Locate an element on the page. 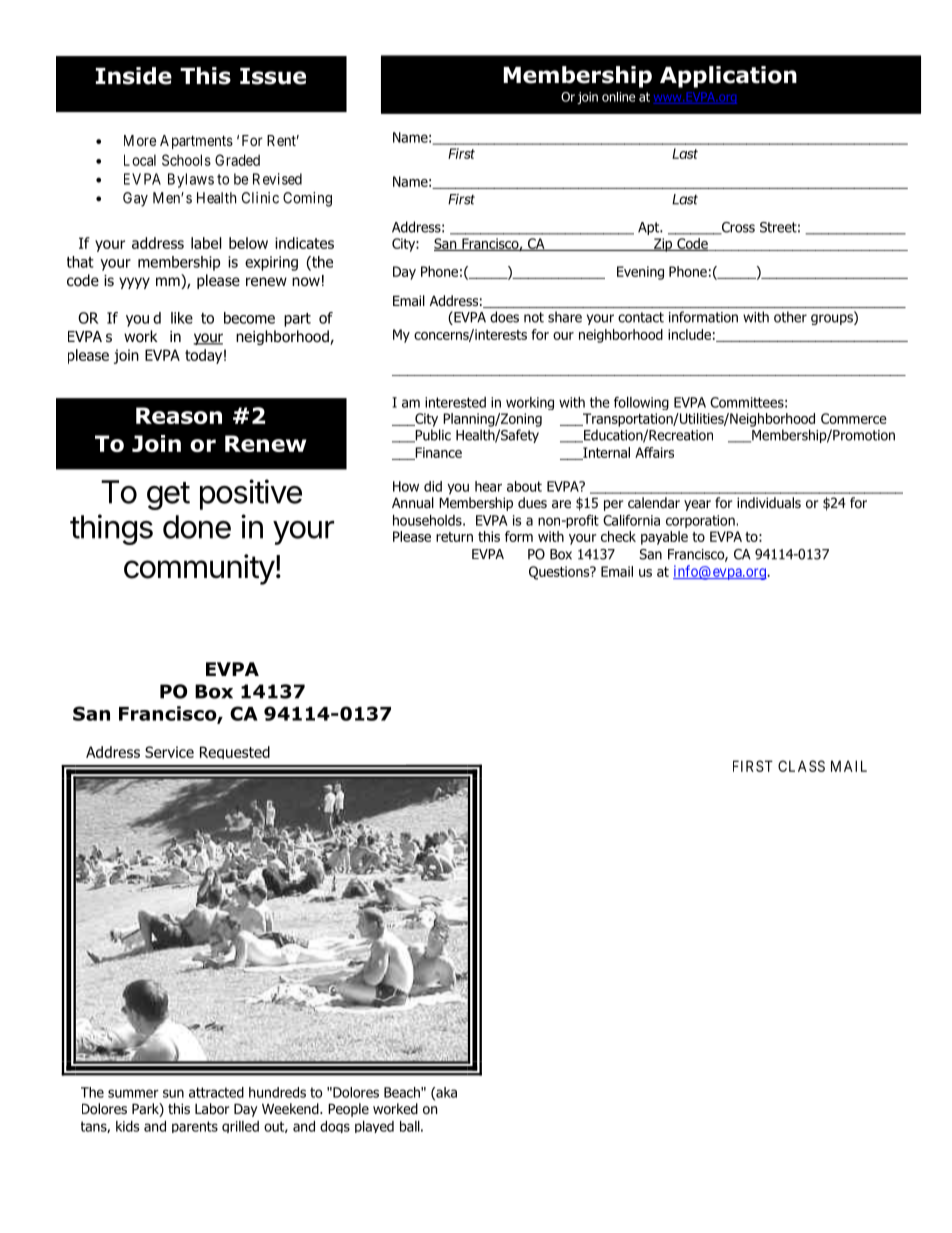 The width and height of the image is (952, 1233). CLASS is located at coordinates (801, 766).
